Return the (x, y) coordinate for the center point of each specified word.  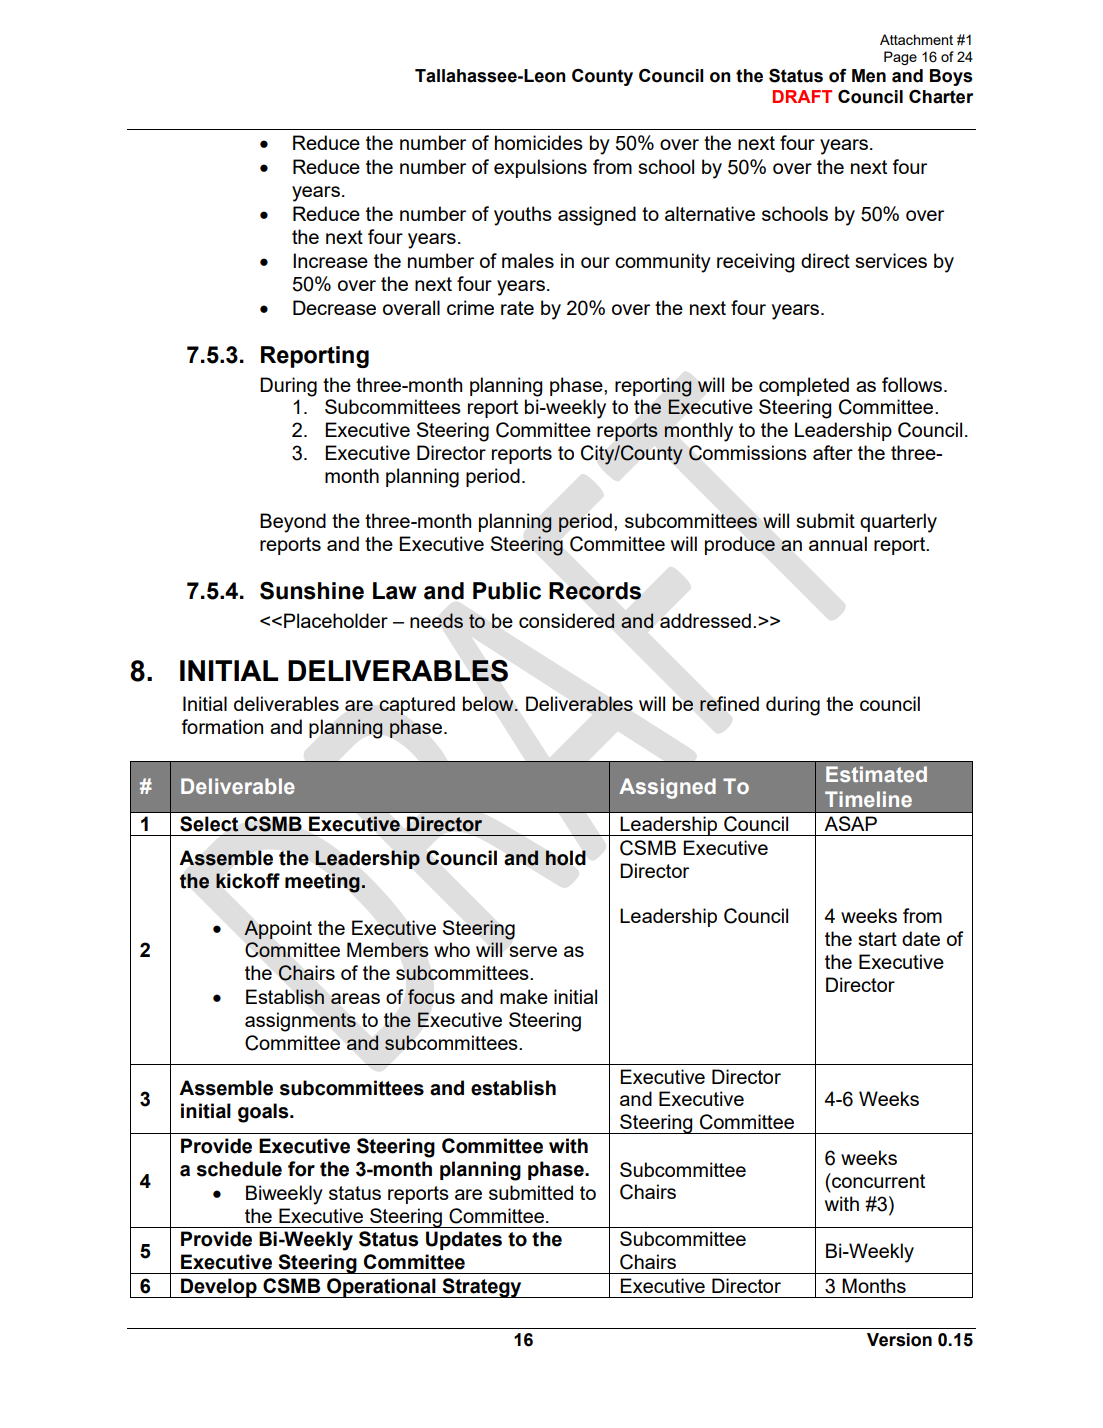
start (877, 939)
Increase (330, 260)
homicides (539, 142)
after (833, 452)
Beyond (293, 523)
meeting (323, 883)
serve (533, 951)
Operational (381, 1288)
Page (900, 58)
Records (595, 591)
